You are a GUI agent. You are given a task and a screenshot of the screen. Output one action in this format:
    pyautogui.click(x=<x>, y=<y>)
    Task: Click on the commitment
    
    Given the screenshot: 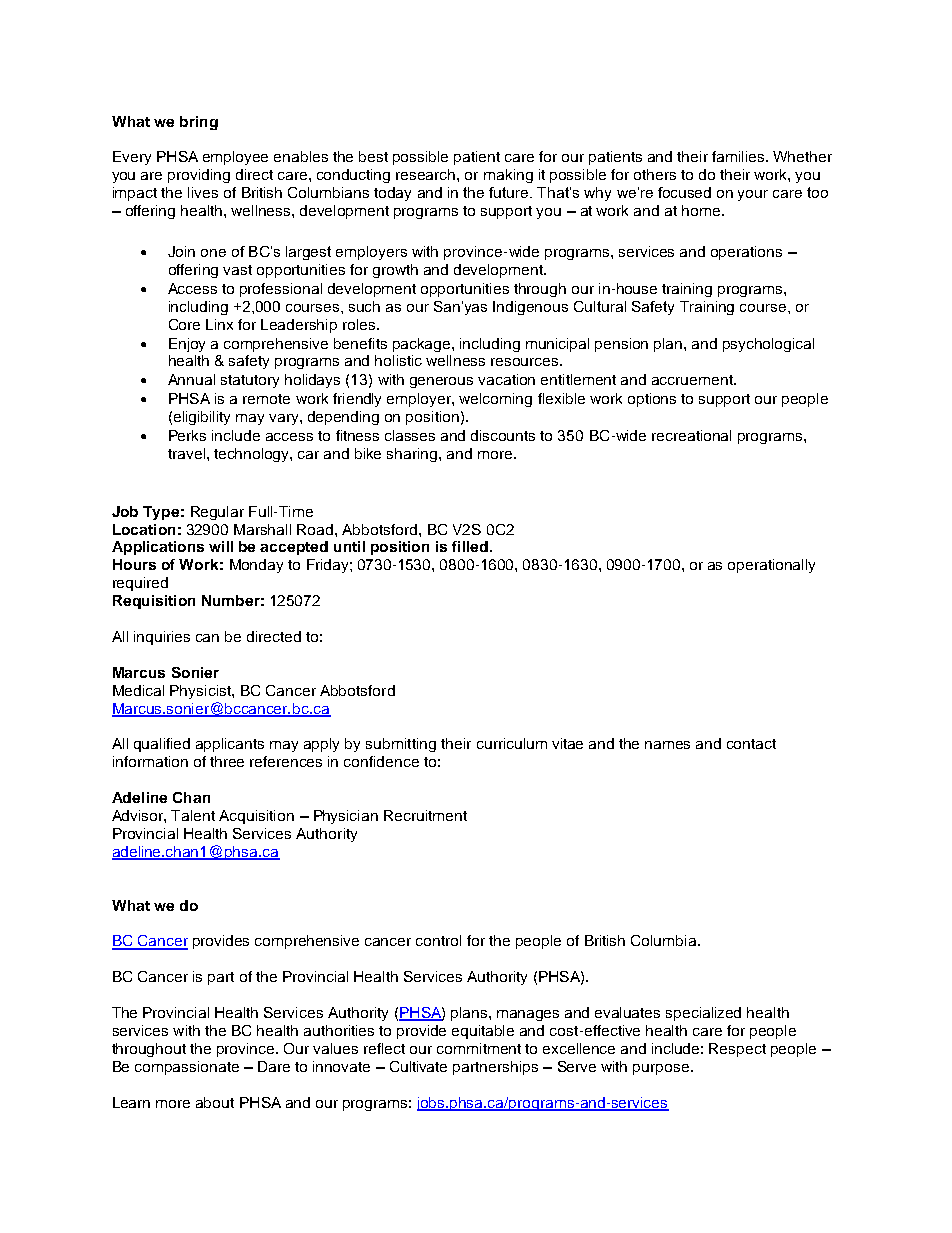 What is the action you would take?
    pyautogui.click(x=479, y=1048)
